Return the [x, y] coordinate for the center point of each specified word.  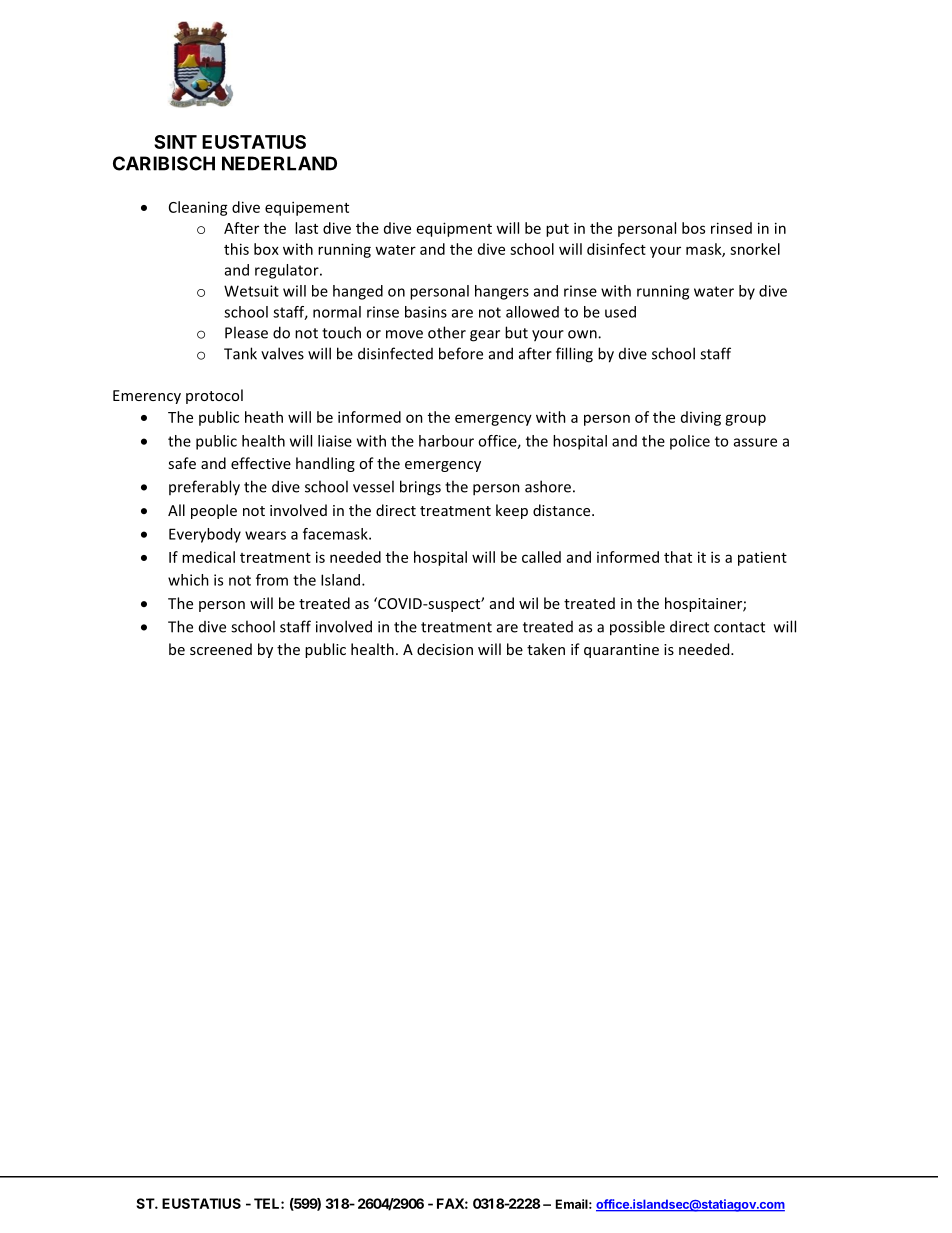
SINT [175, 142]
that [678, 557]
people [214, 511]
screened [221, 649]
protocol [214, 396]
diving [701, 418]
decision [445, 649]
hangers [502, 292]
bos [693, 228]
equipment [454, 229]
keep [512, 511]
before [461, 353]
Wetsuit [251, 291]
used [620, 312]
